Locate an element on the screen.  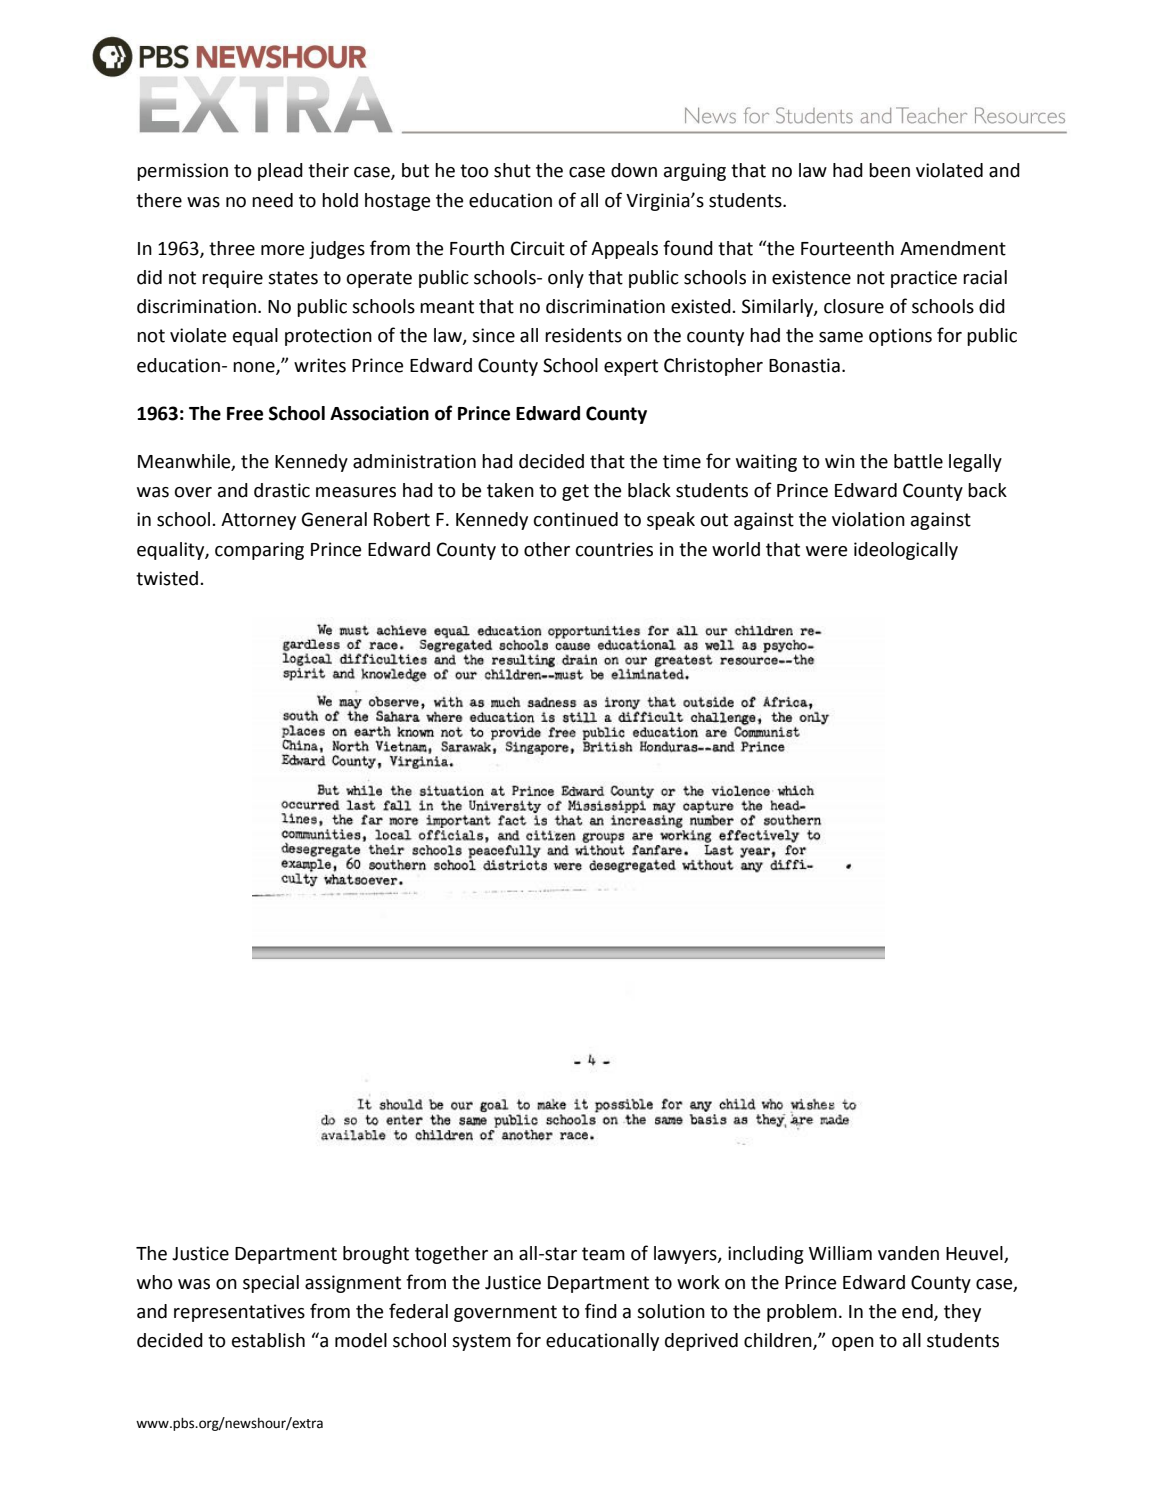
Circuit is located at coordinates (538, 248).
